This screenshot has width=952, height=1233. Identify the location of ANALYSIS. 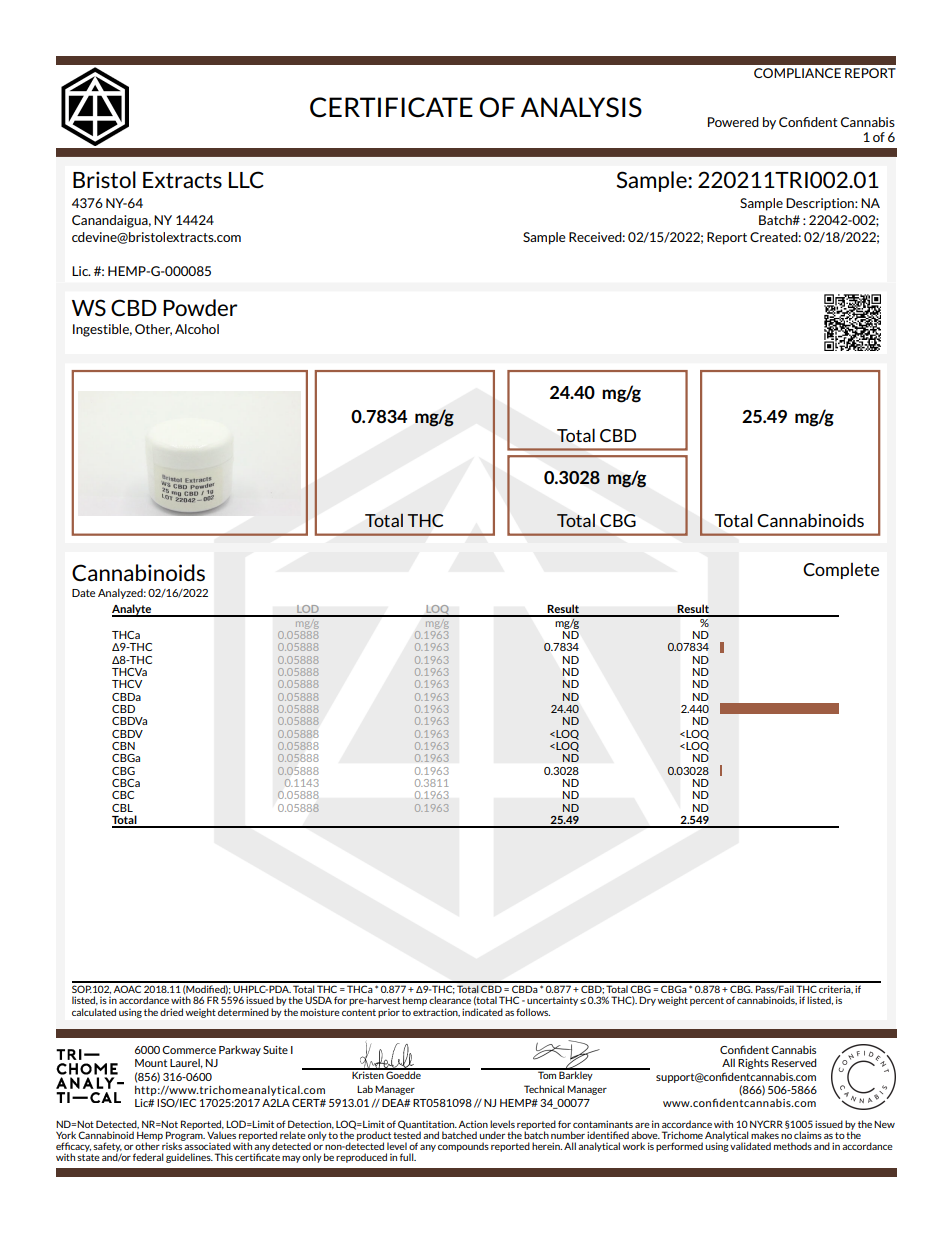
(581, 107).
